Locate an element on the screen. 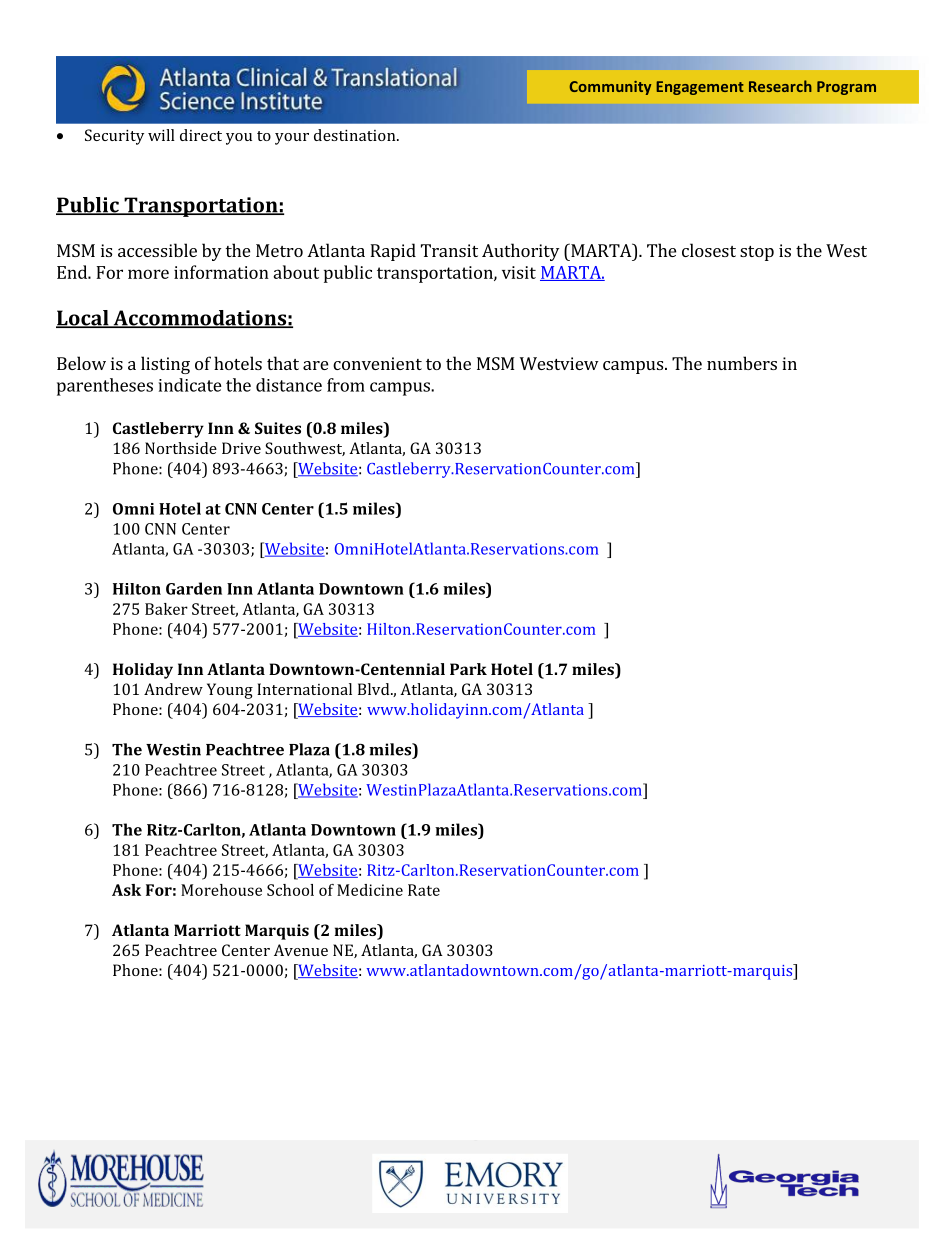 The width and height of the screenshot is (952, 1233). destination is located at coordinates (356, 135).
